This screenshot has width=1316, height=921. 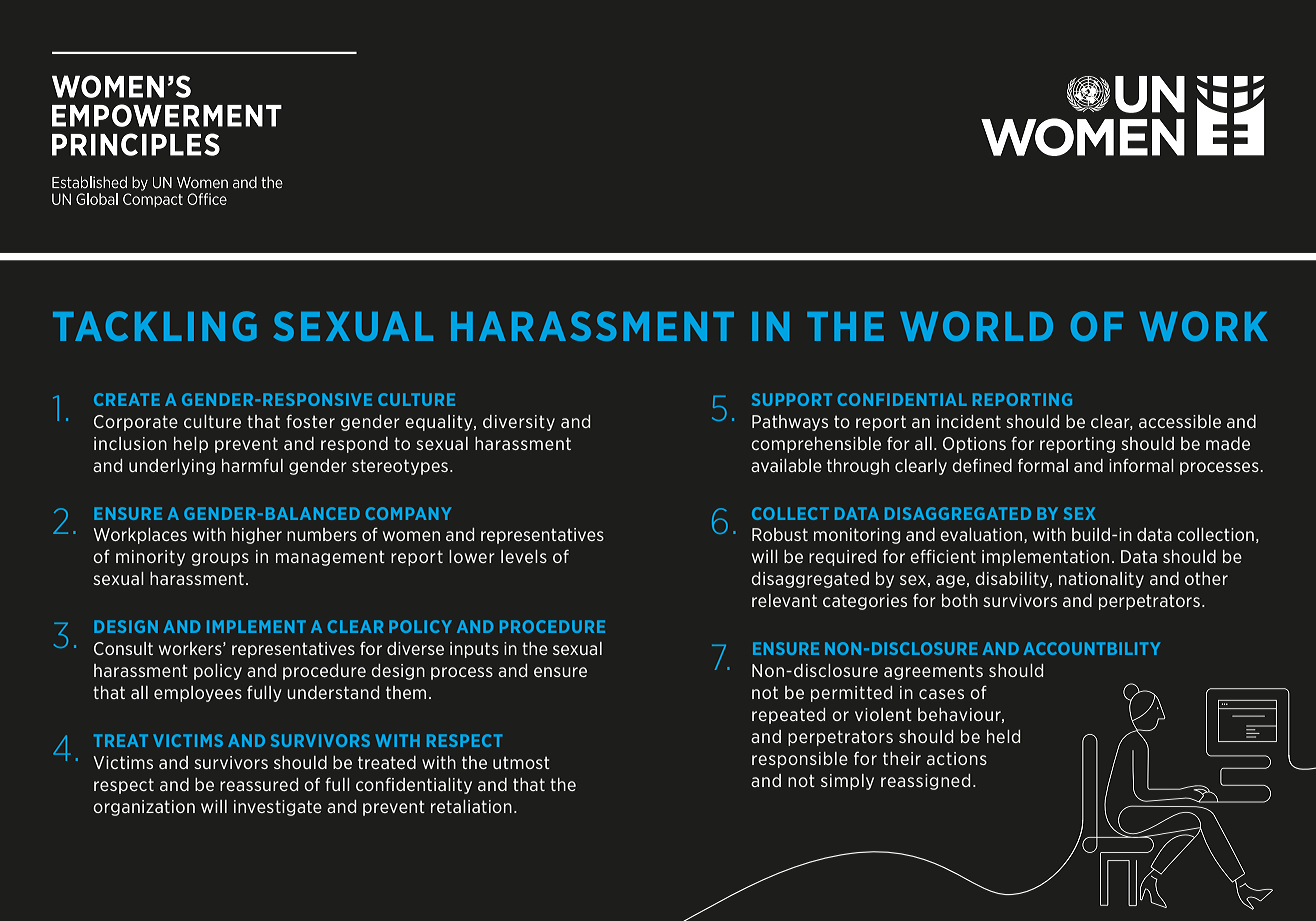 What do you see at coordinates (1101, 580) in the screenshot?
I see `nationality` at bounding box center [1101, 580].
